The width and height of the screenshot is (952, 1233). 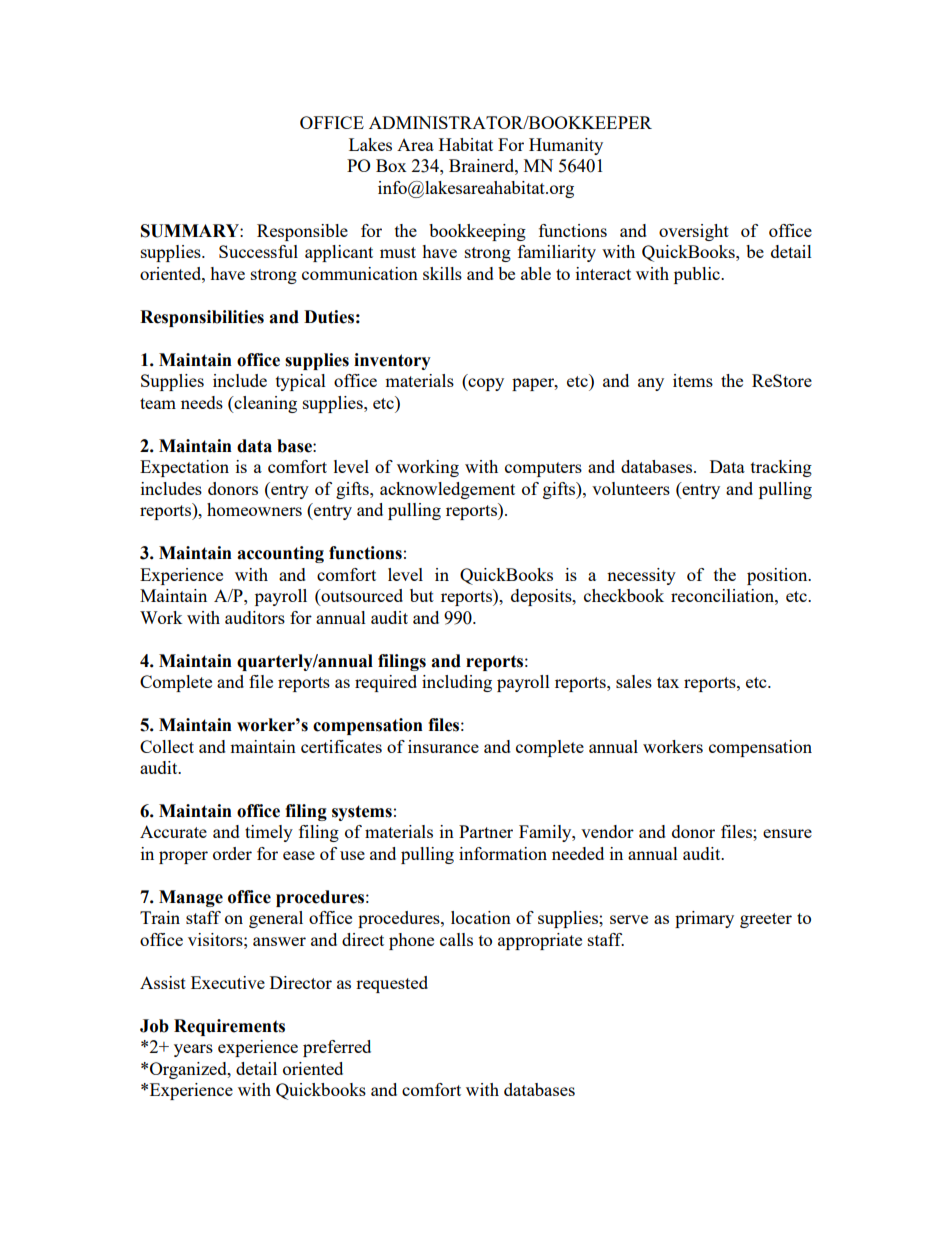 What do you see at coordinates (167, 746) in the screenshot?
I see `Collect` at bounding box center [167, 746].
